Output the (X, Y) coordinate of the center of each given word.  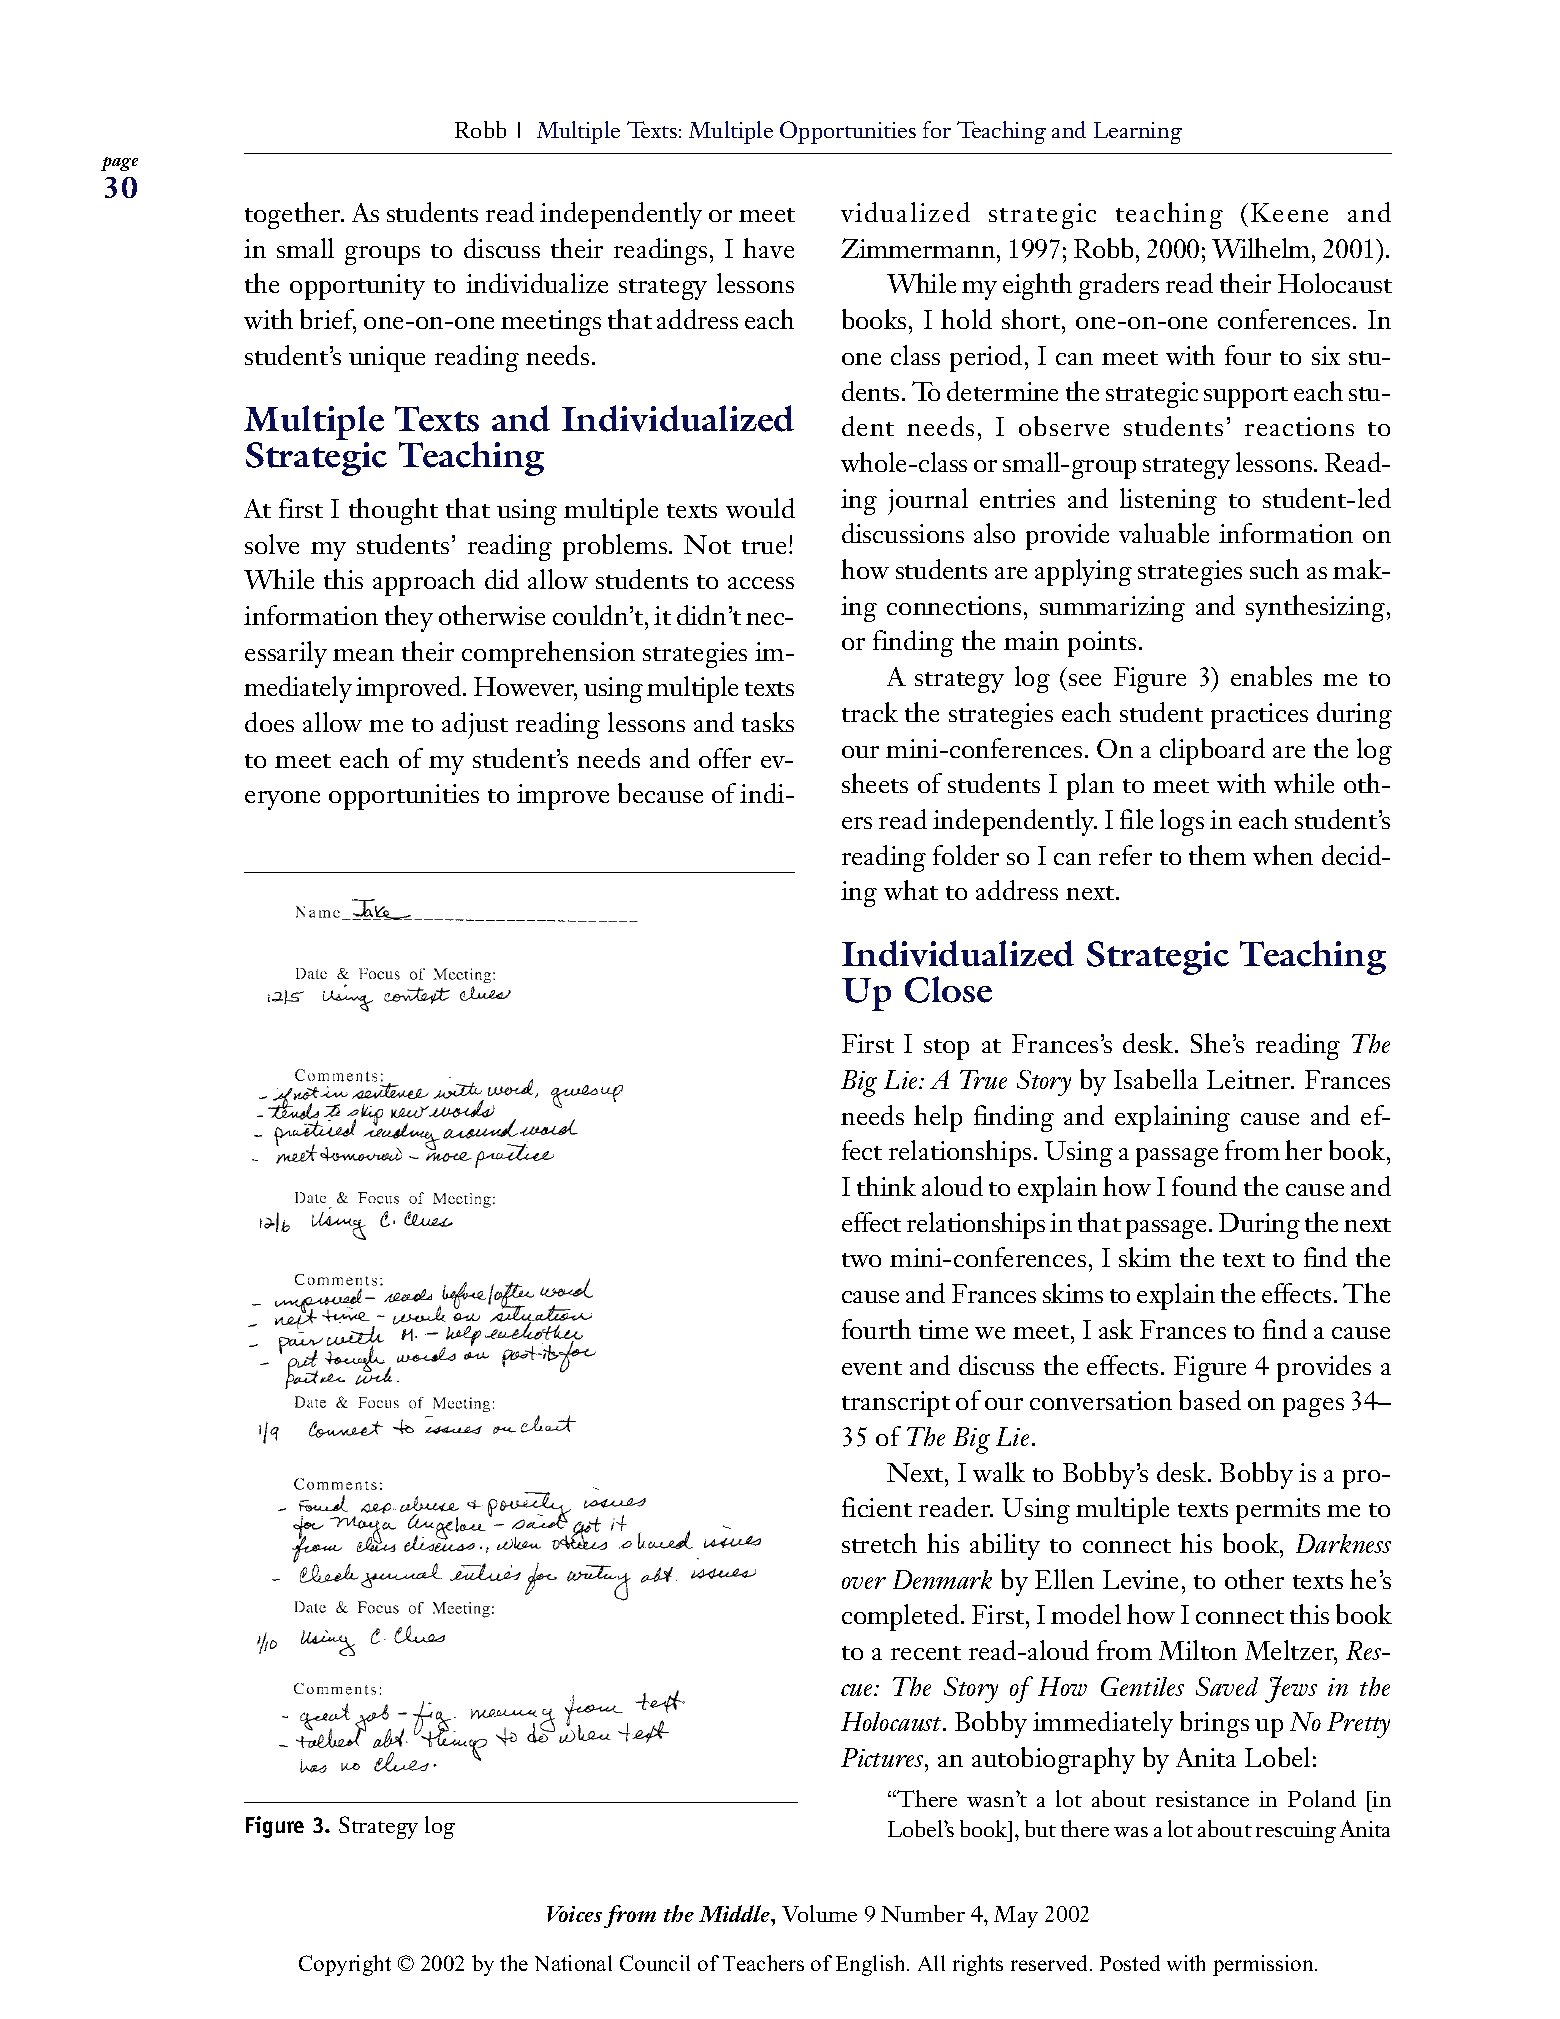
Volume (819, 1913)
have (768, 248)
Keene (1289, 212)
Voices (574, 1914)
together (294, 215)
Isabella (1156, 1079)
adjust (475, 725)
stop (946, 1049)
